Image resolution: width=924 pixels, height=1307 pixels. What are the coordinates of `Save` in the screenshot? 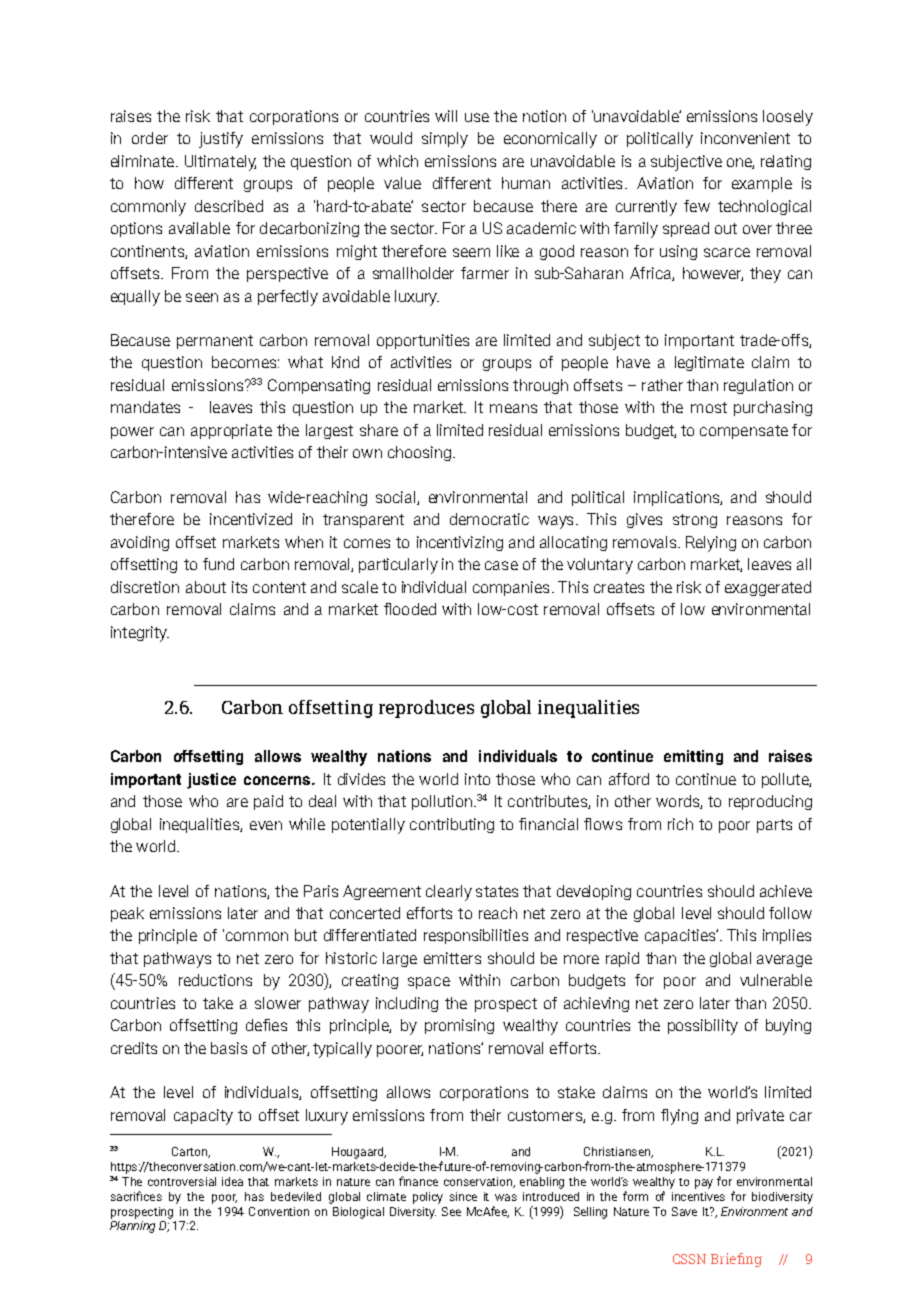 It's located at (684, 1211).
